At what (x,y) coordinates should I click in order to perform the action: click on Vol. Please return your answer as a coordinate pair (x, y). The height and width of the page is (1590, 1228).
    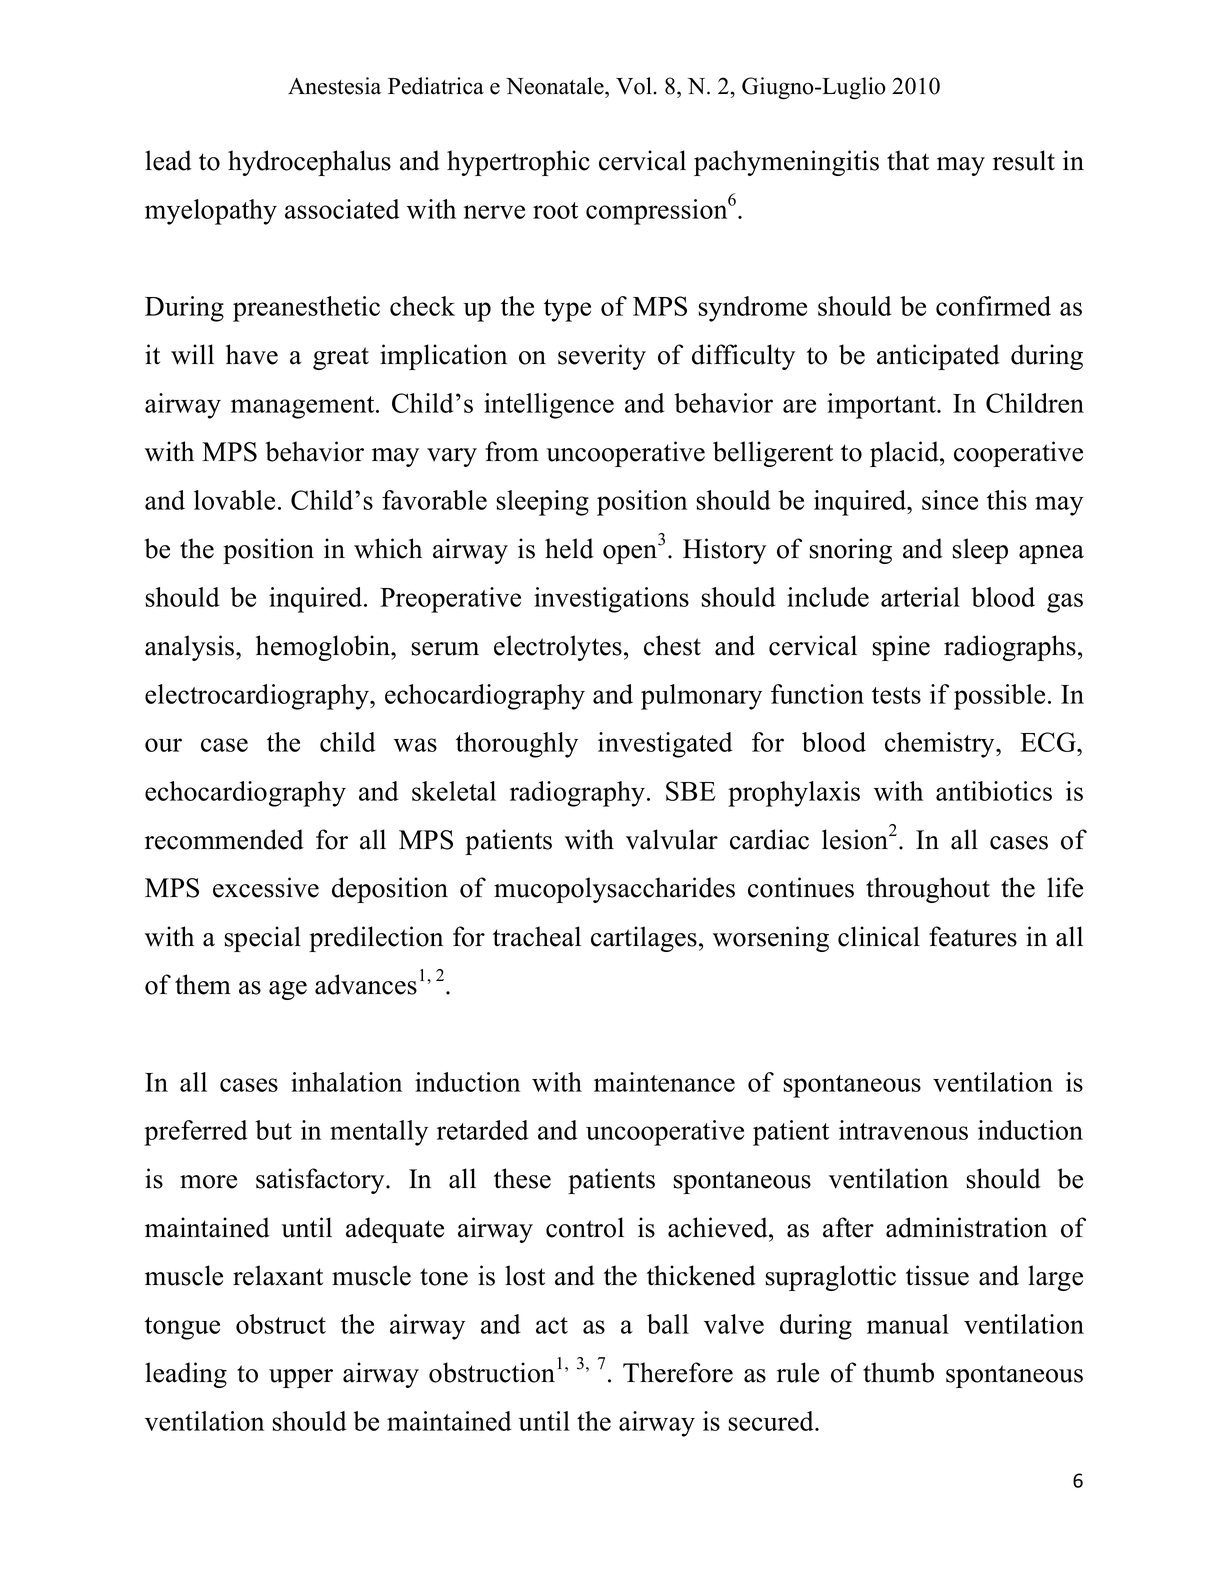
    Looking at the image, I should click on (635, 86).
